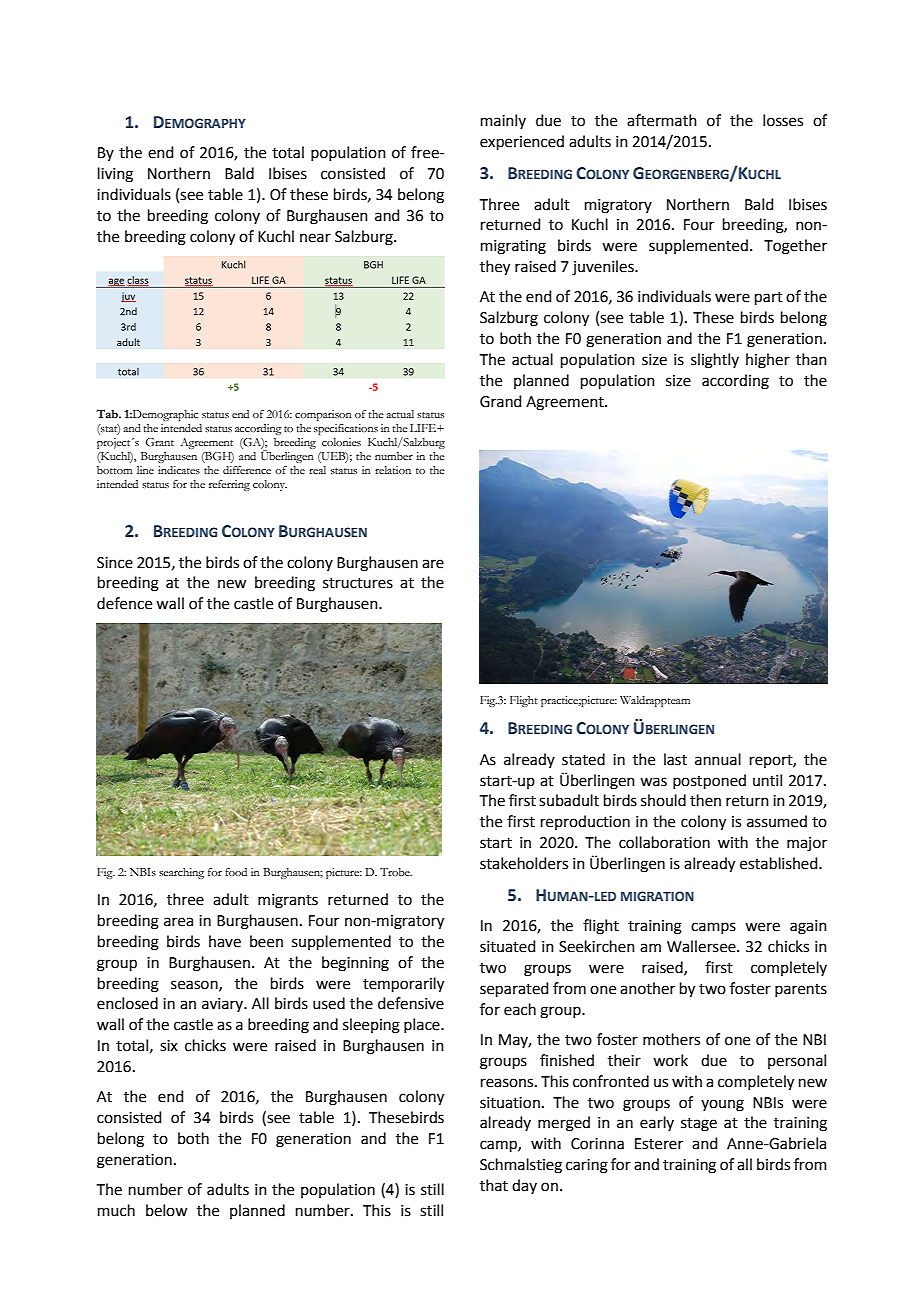 This screenshot has width=924, height=1308. I want to click on slightly, so click(715, 361).
